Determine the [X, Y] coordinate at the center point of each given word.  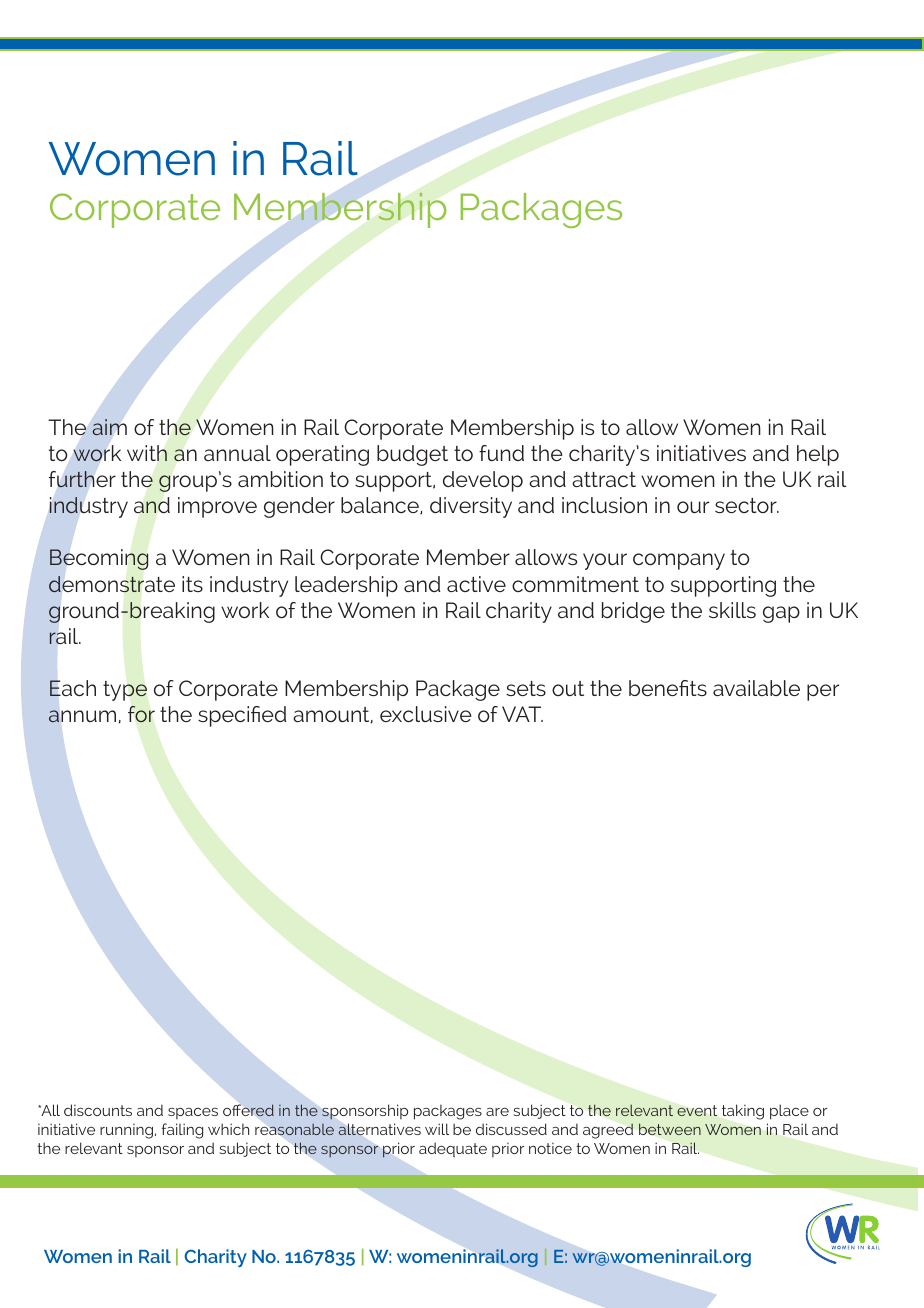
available [756, 688]
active [476, 584]
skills [732, 610]
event [697, 1110]
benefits [668, 688]
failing [182, 1131]
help [818, 455]
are [497, 1112]
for [141, 714]
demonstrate [112, 584]
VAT [522, 714]
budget [412, 455]
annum [84, 716]
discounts [98, 1110]
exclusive [426, 714]
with [147, 453]
